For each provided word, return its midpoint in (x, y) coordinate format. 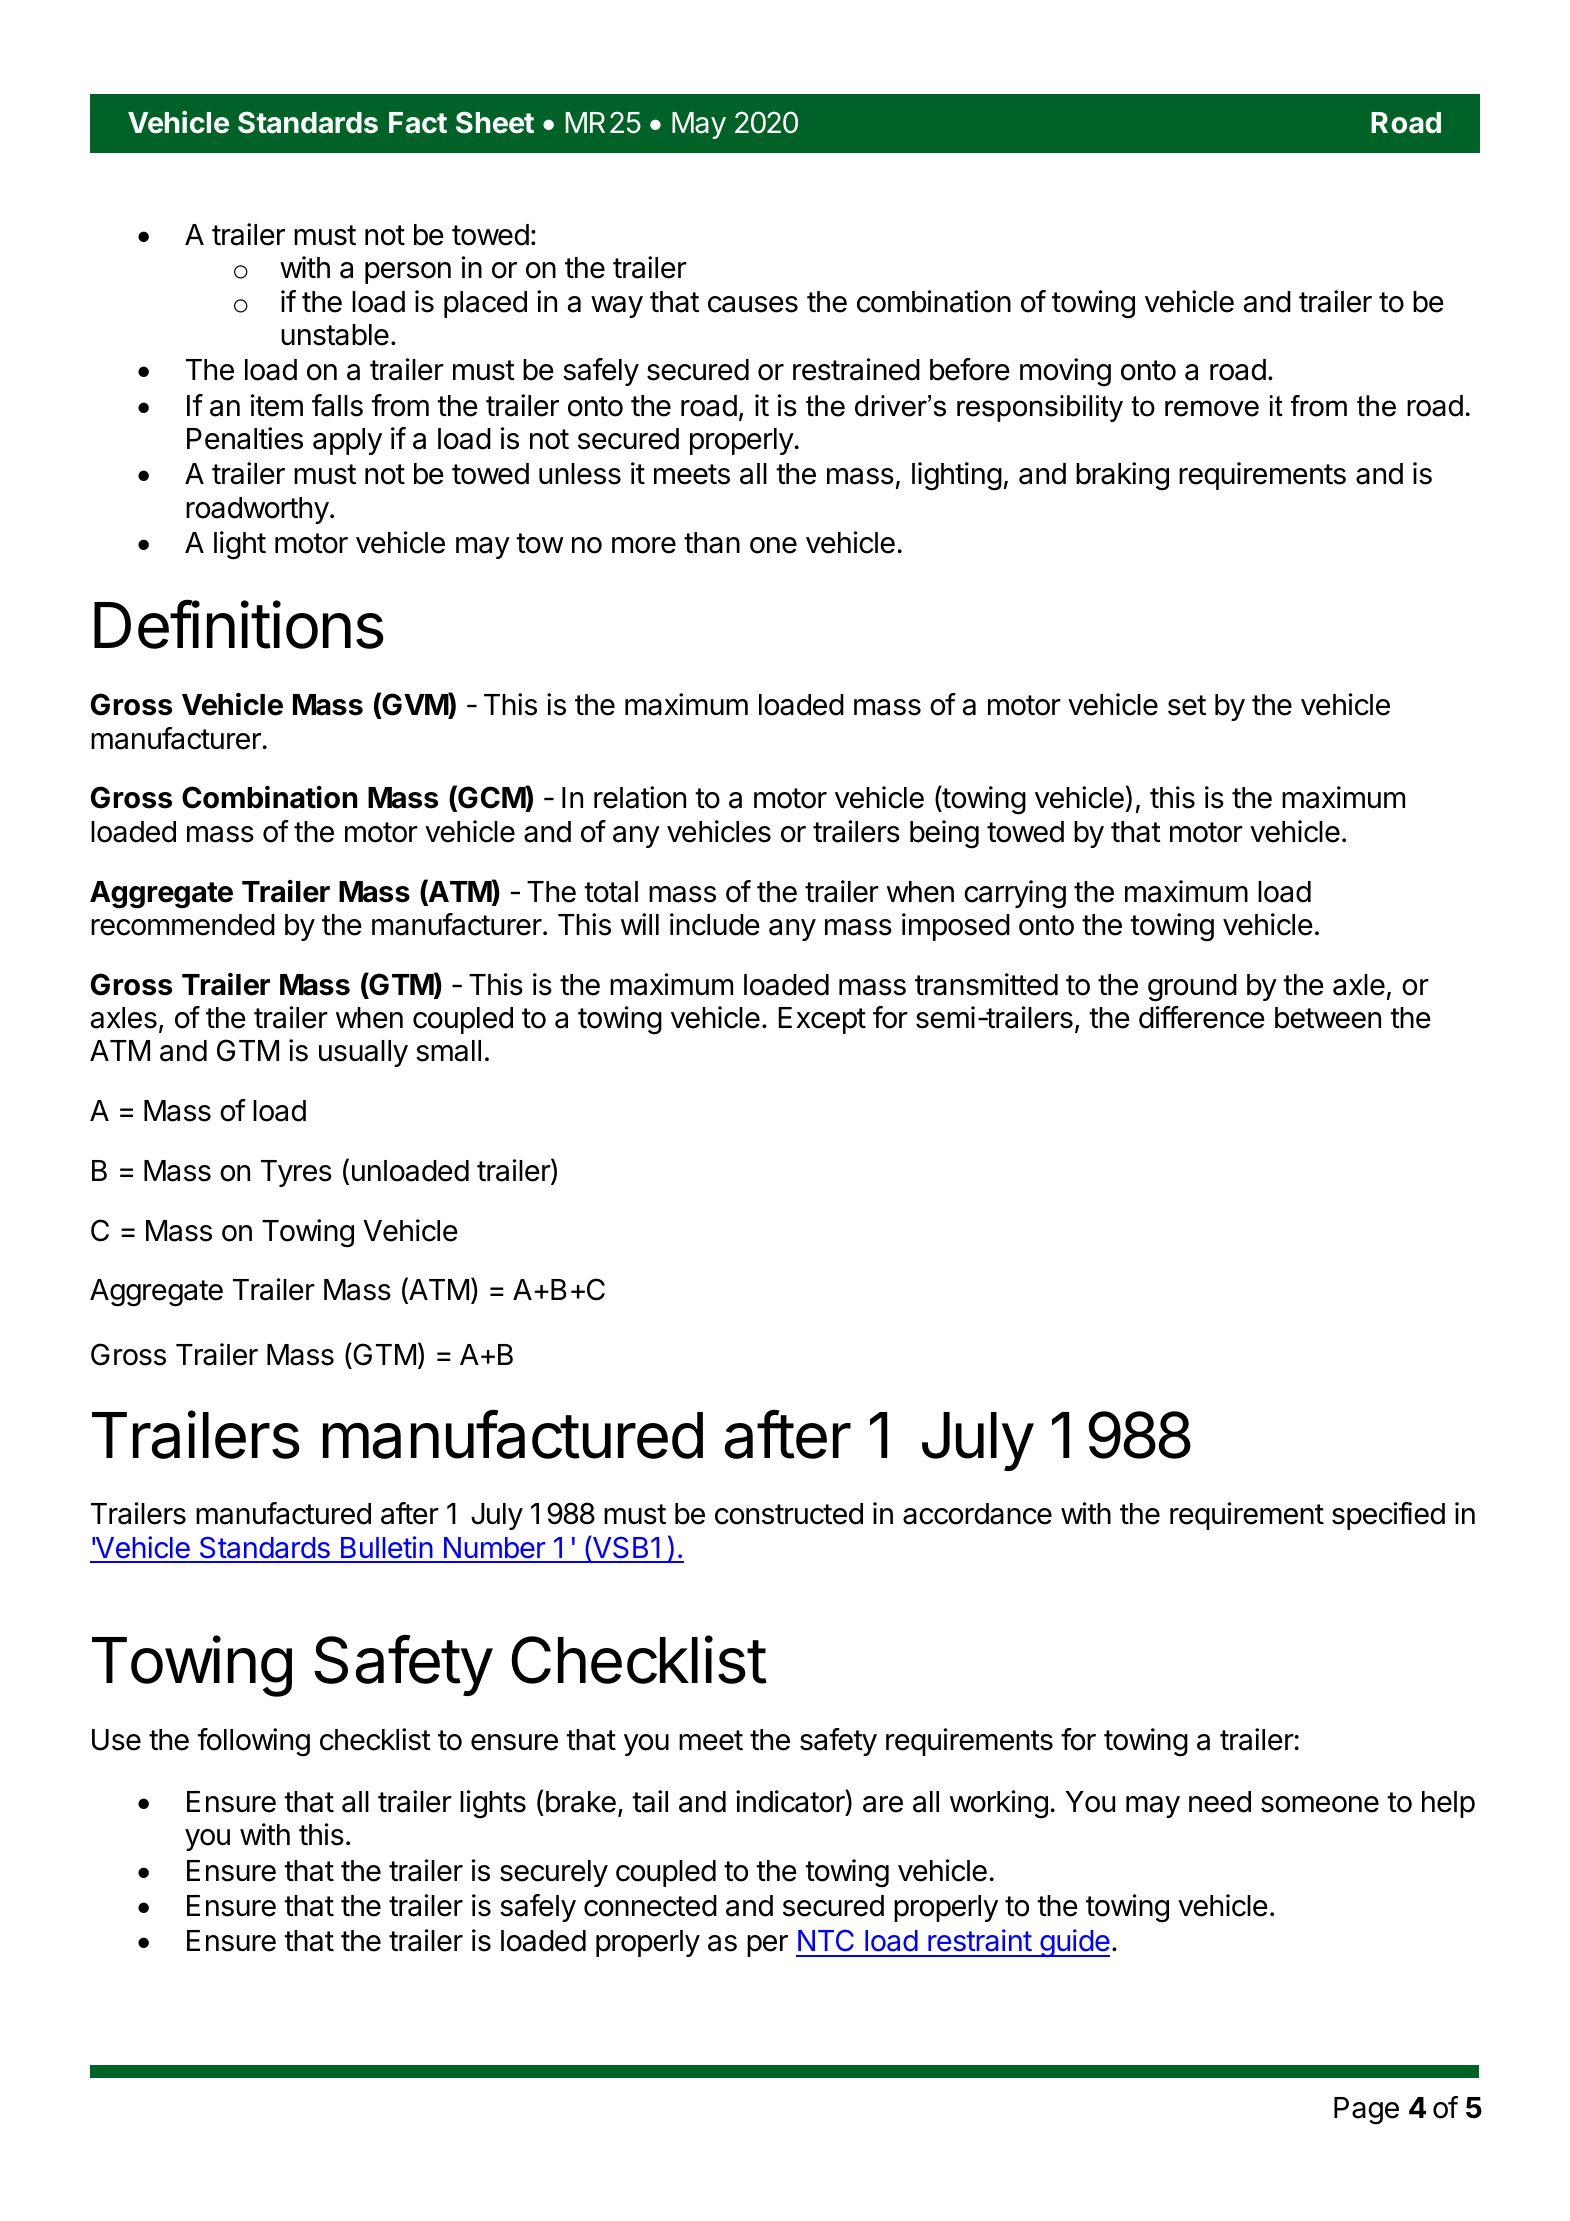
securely (554, 1873)
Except (822, 1020)
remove (1212, 408)
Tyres (296, 1173)
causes (753, 304)
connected (650, 1906)
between (1328, 1018)
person (408, 273)
